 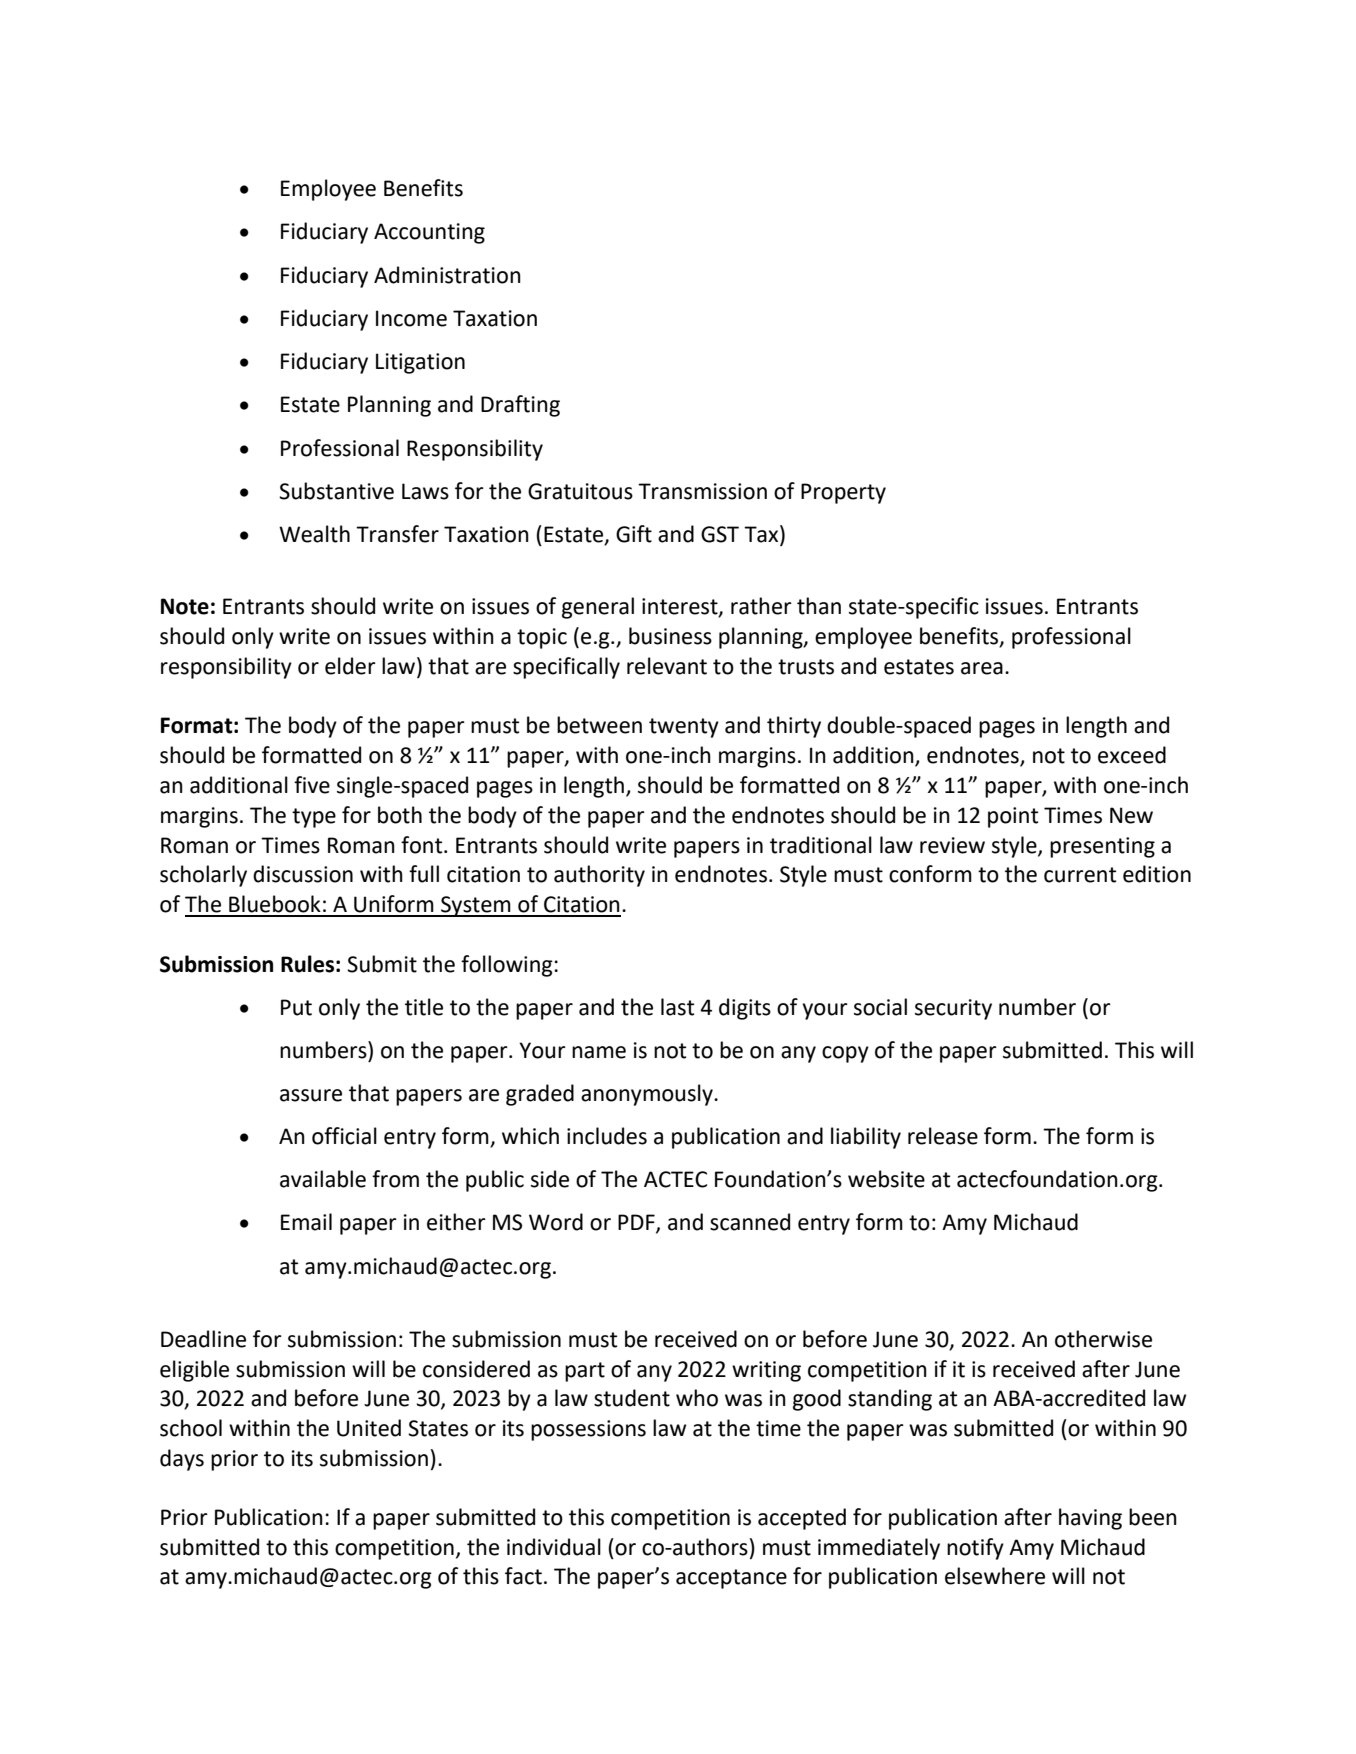 What do you see at coordinates (447, 275) in the screenshot?
I see `Administration` at bounding box center [447, 275].
